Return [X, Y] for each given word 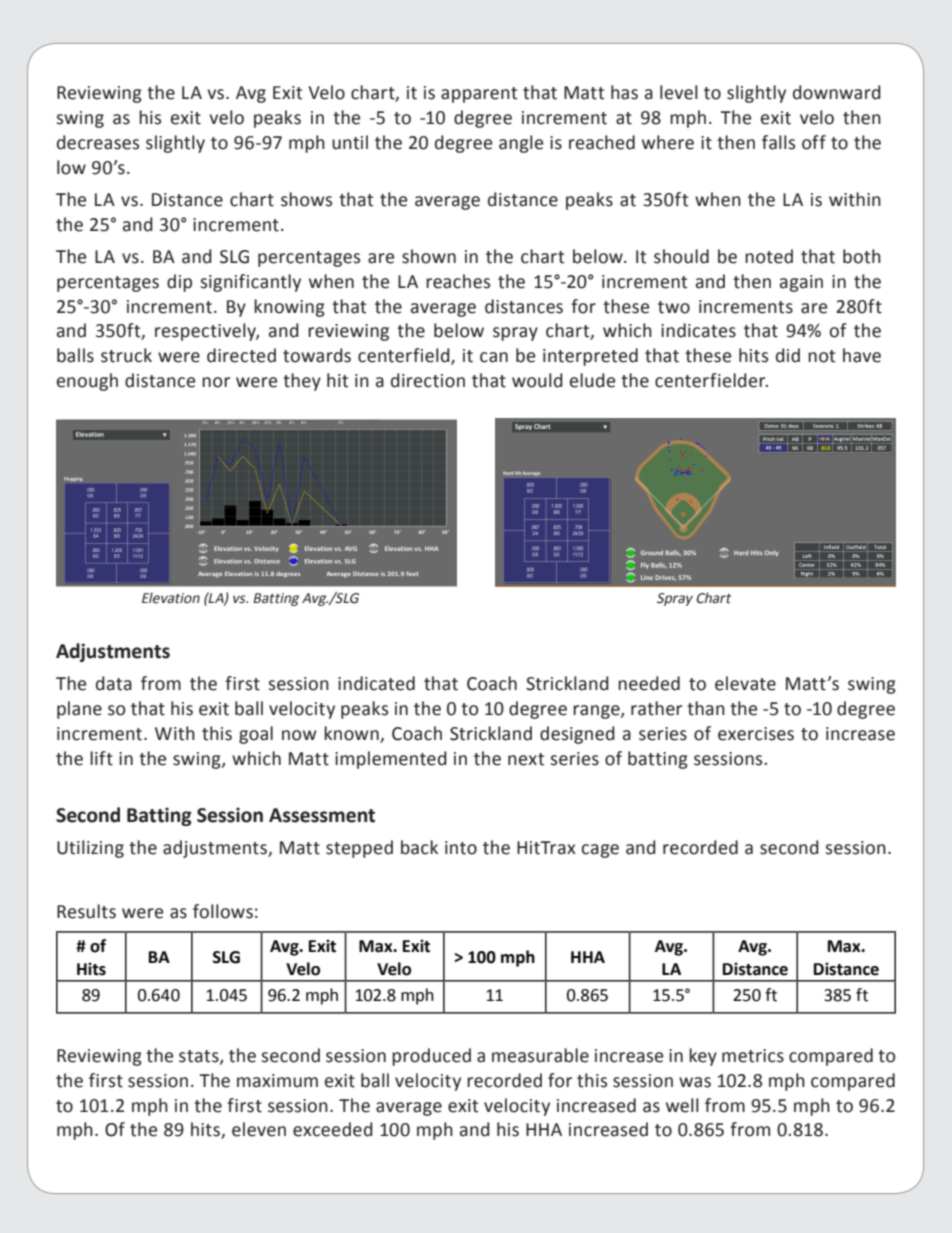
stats [200, 1057]
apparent [479, 95]
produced [431, 1057]
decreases [98, 142]
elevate [745, 683]
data [114, 683]
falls [778, 142]
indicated [376, 683]
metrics [753, 1056]
